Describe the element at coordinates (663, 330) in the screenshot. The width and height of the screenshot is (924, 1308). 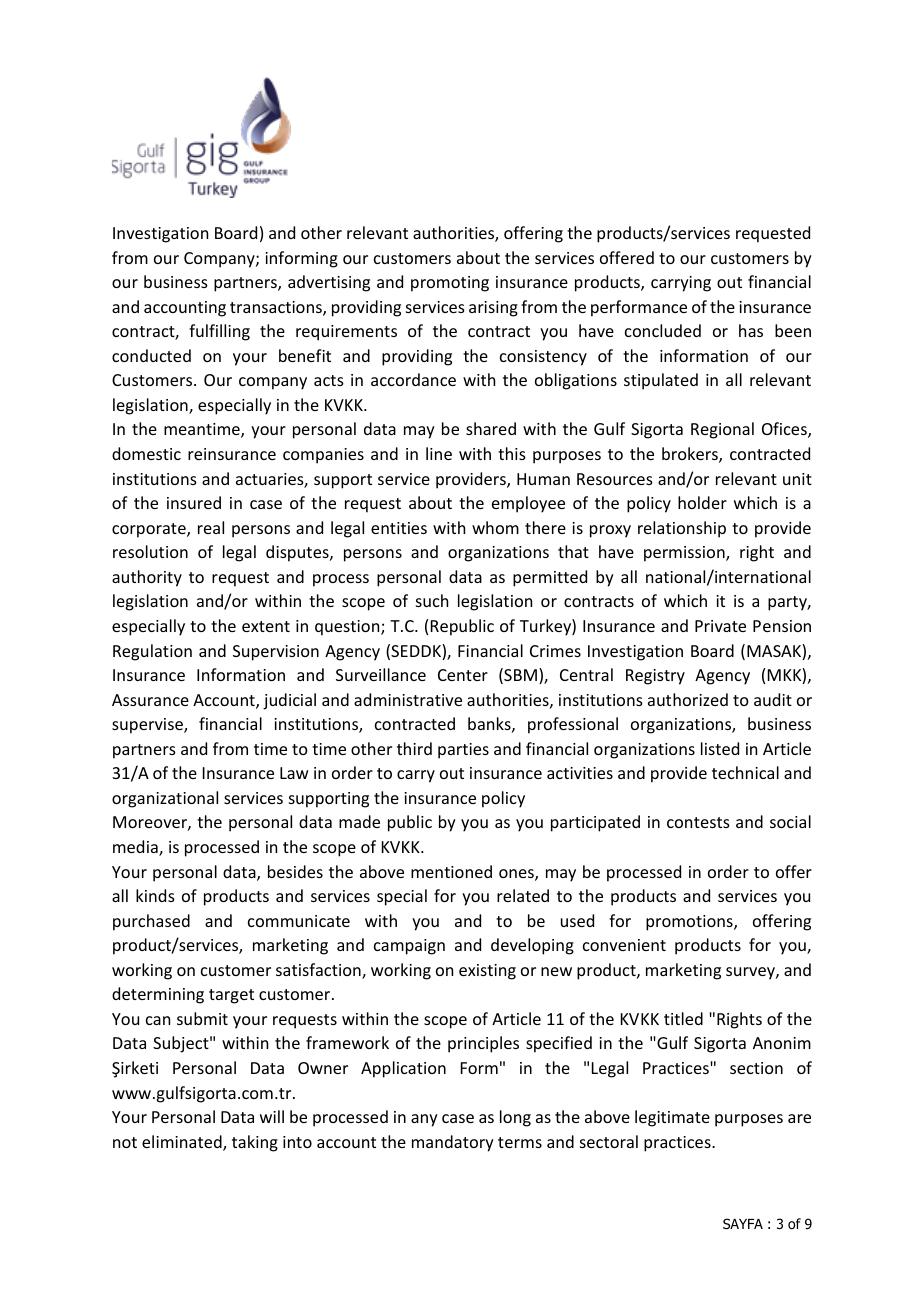
I see `concluded` at that location.
